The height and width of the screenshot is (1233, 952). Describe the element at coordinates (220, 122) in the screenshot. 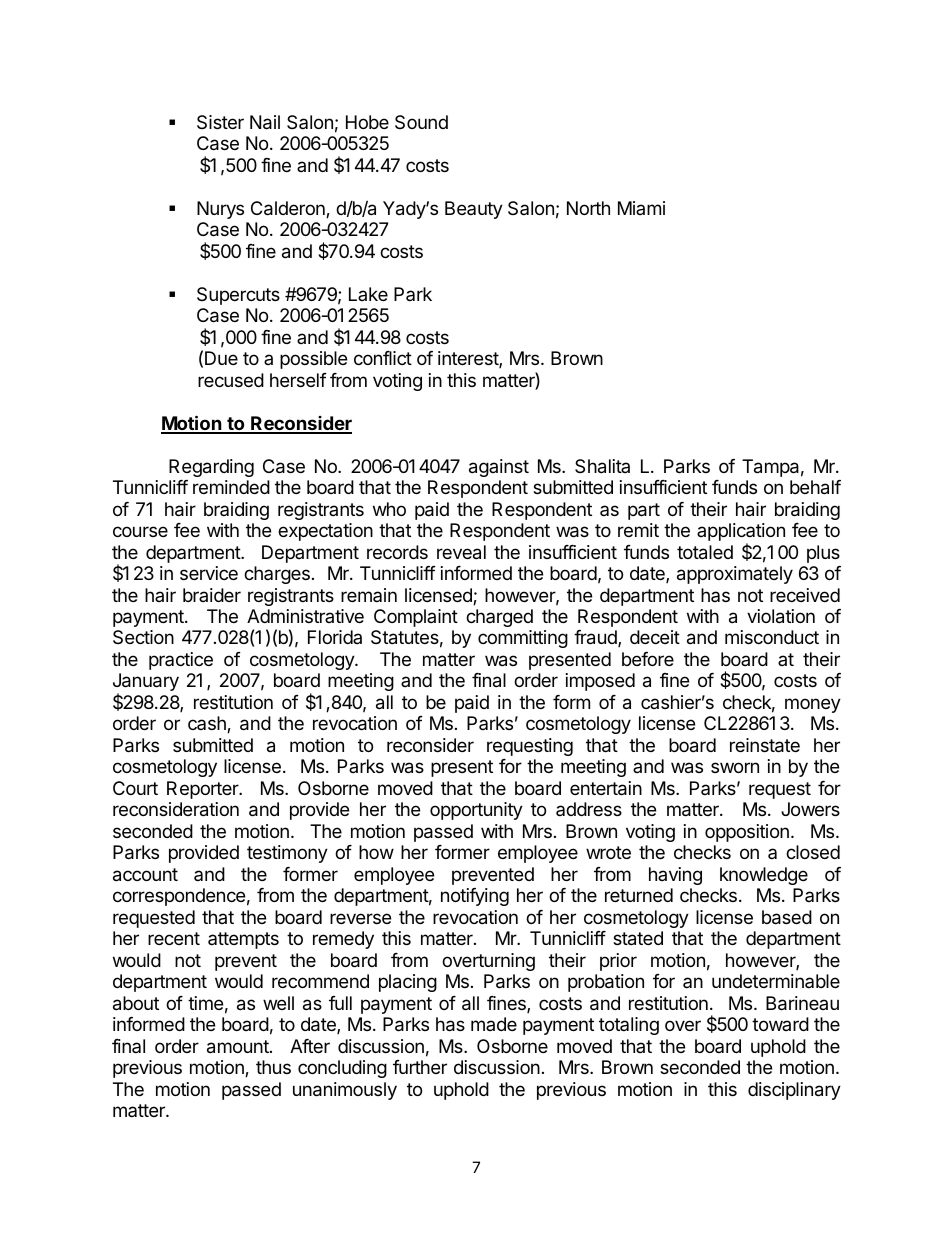

I see `Sister` at that location.
